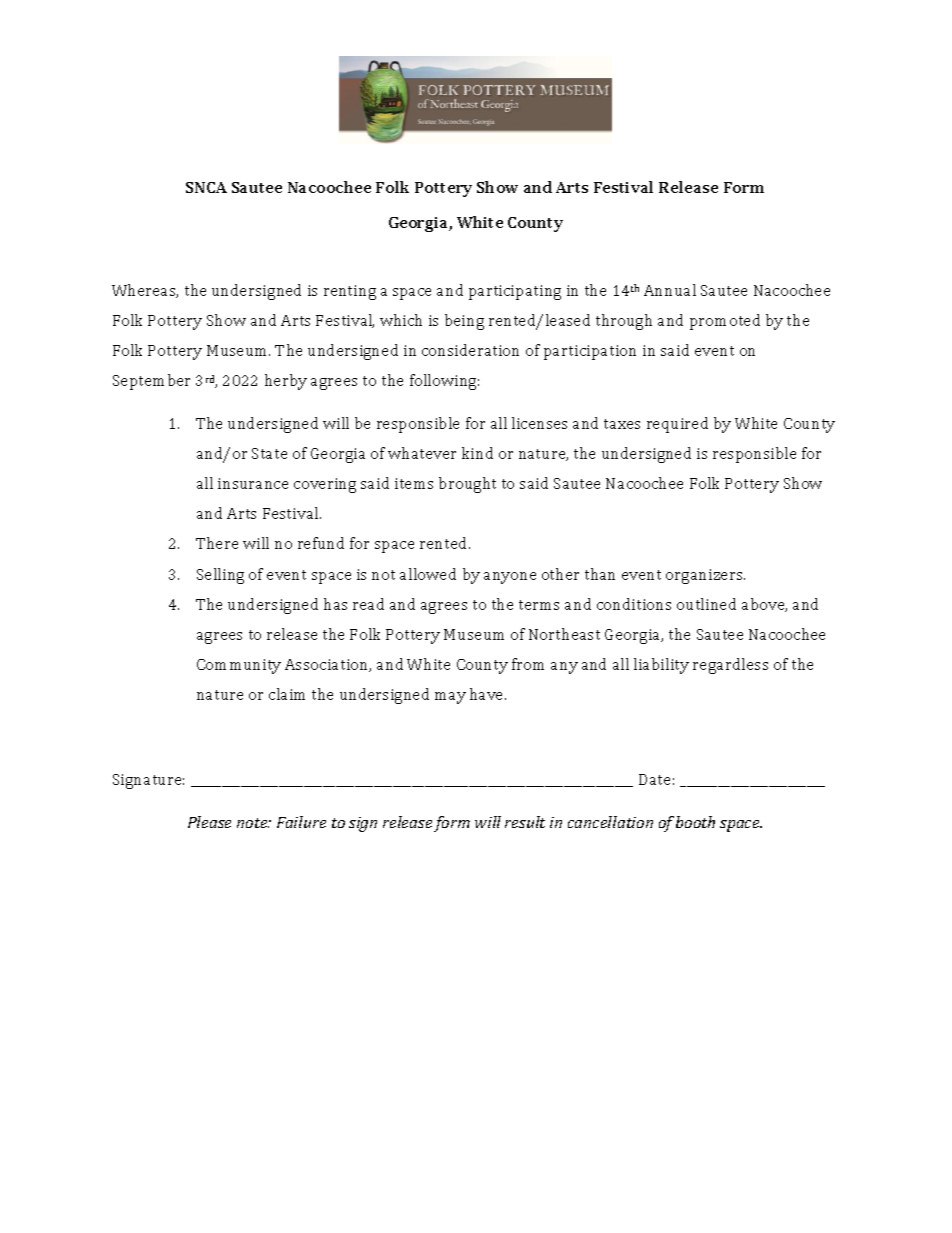 Image resolution: width=952 pixels, height=1233 pixels. Describe the element at coordinates (525, 822) in the screenshot. I see `result` at that location.
